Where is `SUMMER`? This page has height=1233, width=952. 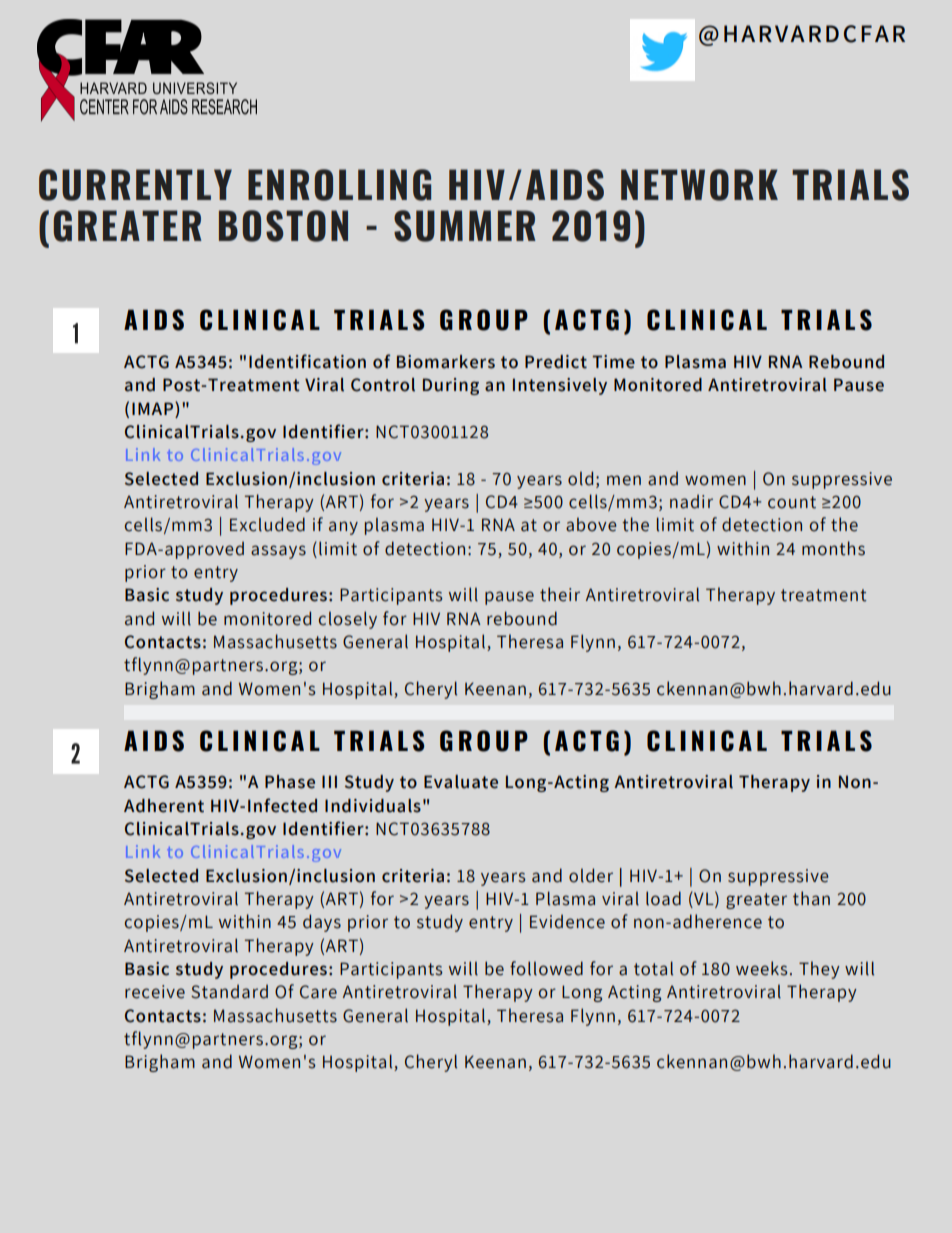
SUMMER is located at coordinates (465, 226).
